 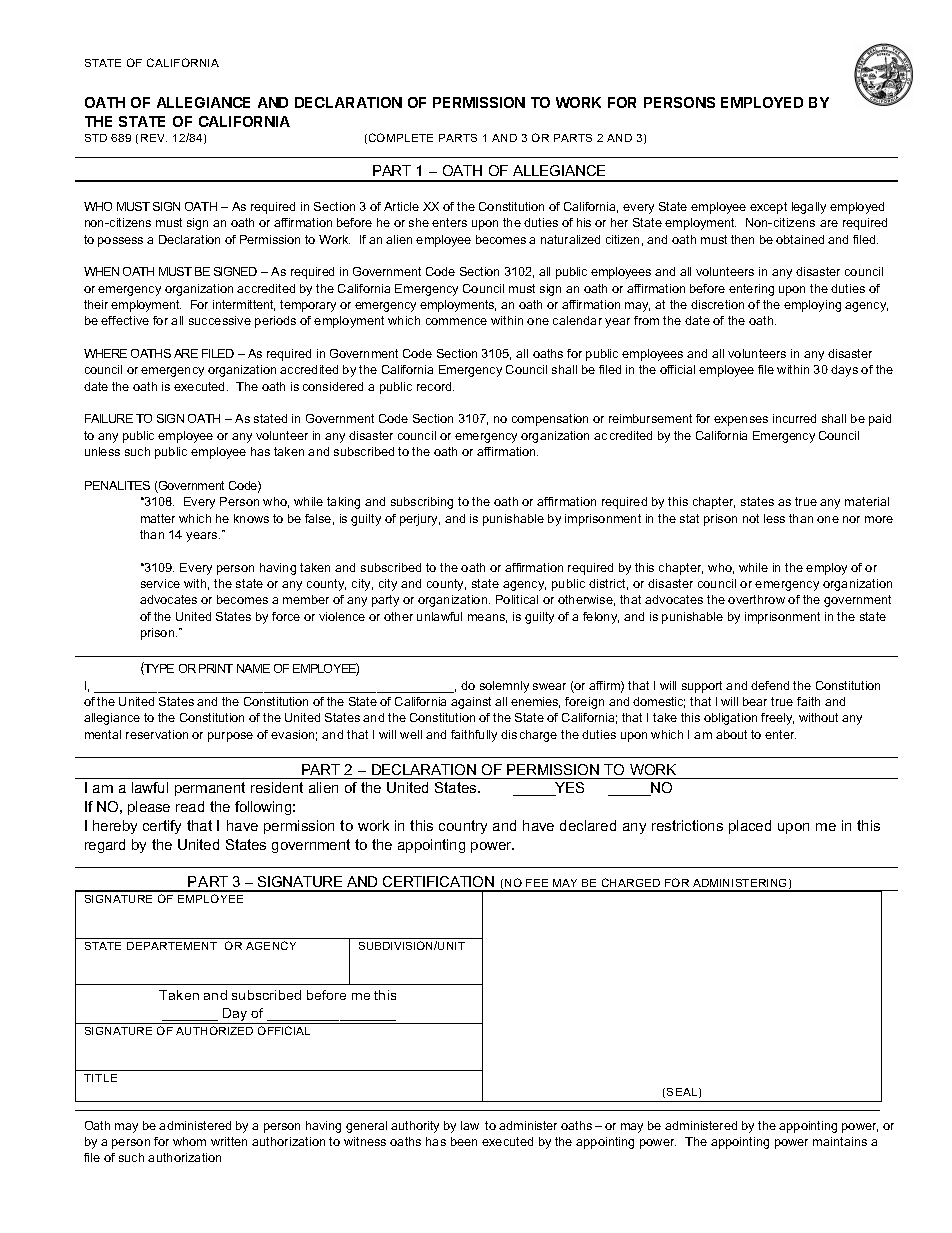 I want to click on freely, so click(x=777, y=719).
